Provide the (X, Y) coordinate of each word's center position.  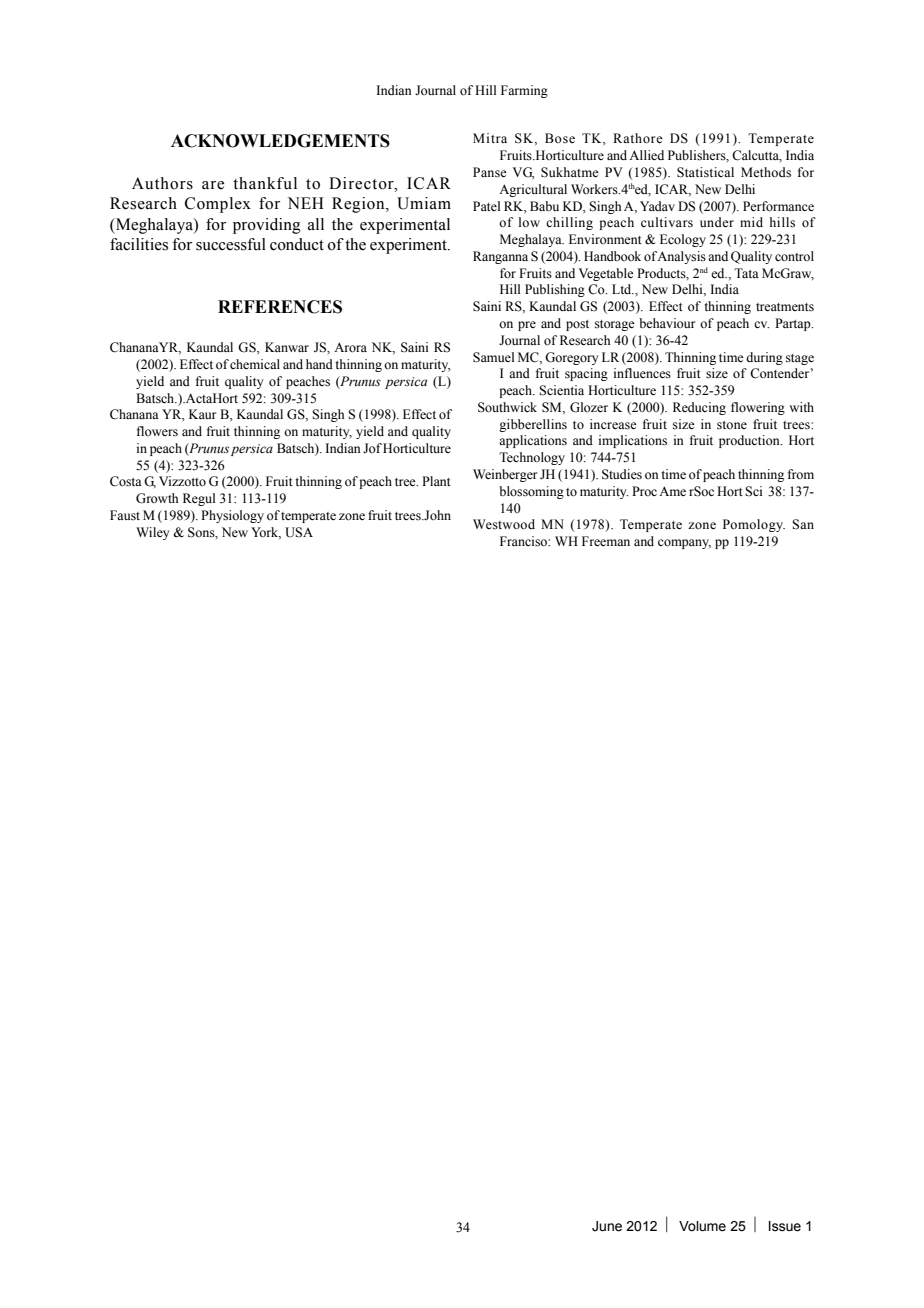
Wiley (152, 533)
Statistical (705, 172)
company (684, 544)
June (607, 1226)
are (213, 185)
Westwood (504, 524)
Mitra (490, 138)
